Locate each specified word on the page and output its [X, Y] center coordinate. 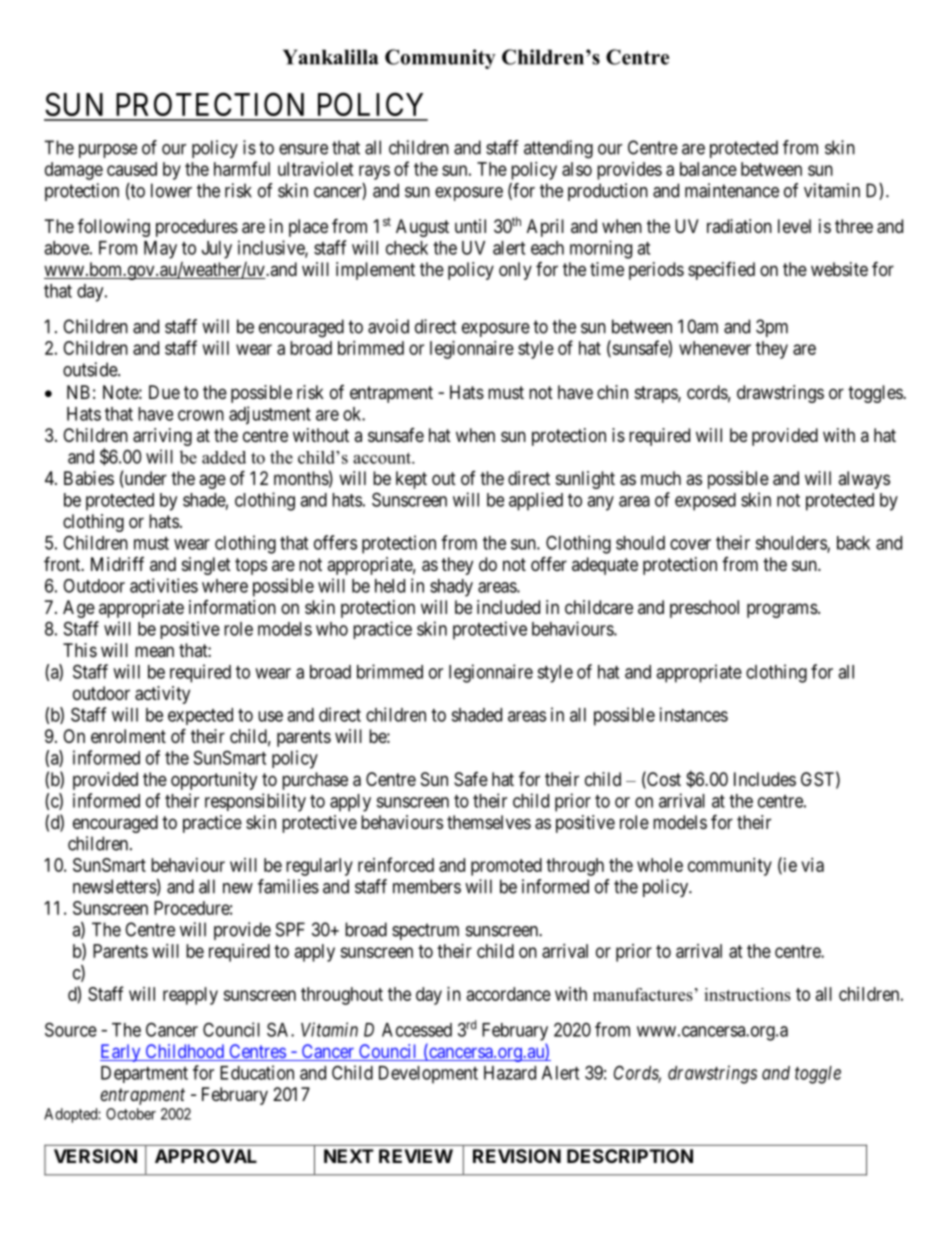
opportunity [214, 781]
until [470, 226]
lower [171, 190]
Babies [89, 478]
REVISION [517, 1156]
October [131, 1114]
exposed [705, 502]
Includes [765, 779]
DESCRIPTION [630, 1156]
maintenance [732, 190]
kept [411, 480]
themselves [489, 822]
